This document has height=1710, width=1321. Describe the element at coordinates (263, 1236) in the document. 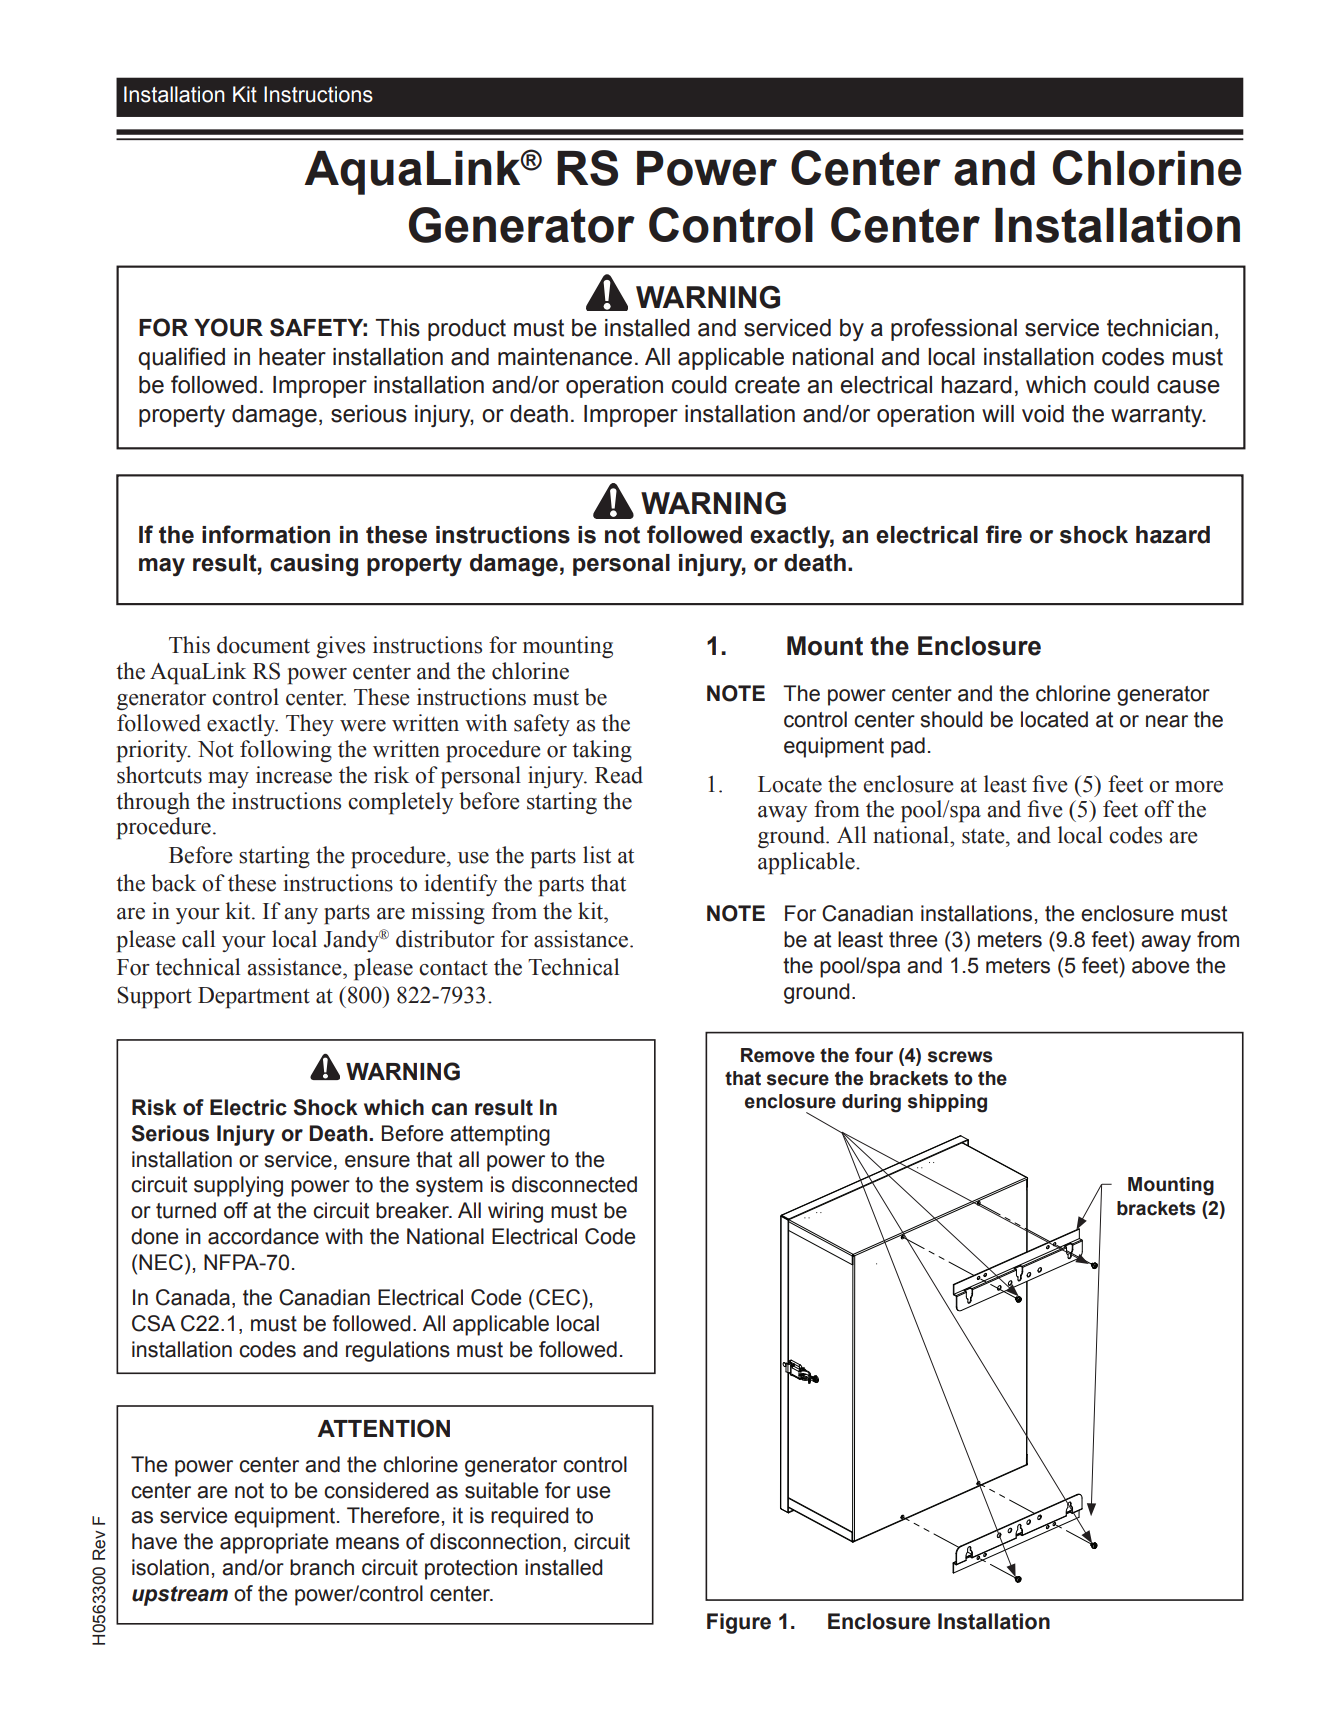

I see `accordance` at that location.
